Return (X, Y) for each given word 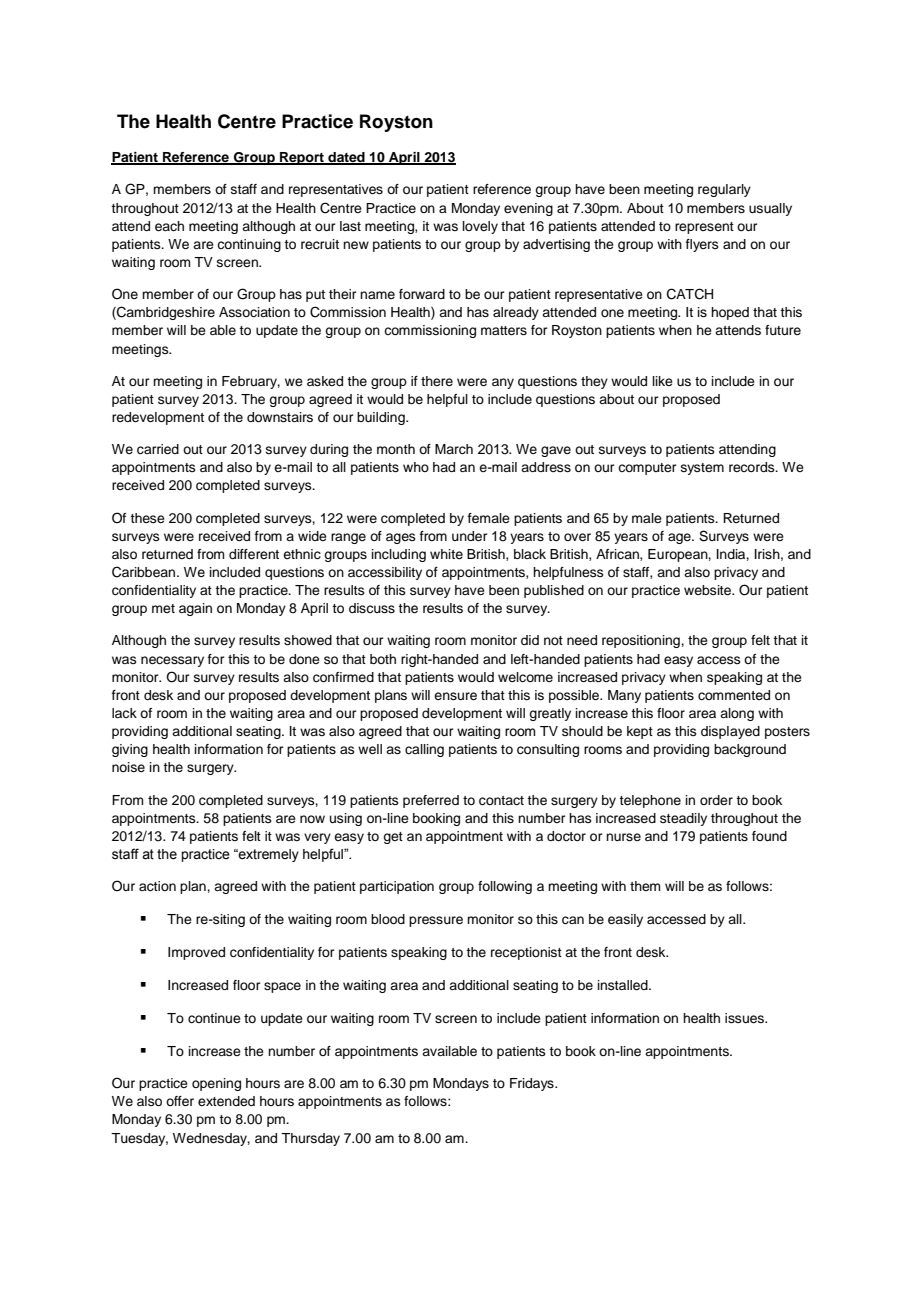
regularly (724, 190)
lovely (480, 227)
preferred (431, 801)
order (716, 800)
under (470, 536)
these (147, 518)
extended (226, 1101)
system (702, 469)
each (169, 226)
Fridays (533, 1084)
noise (128, 767)
